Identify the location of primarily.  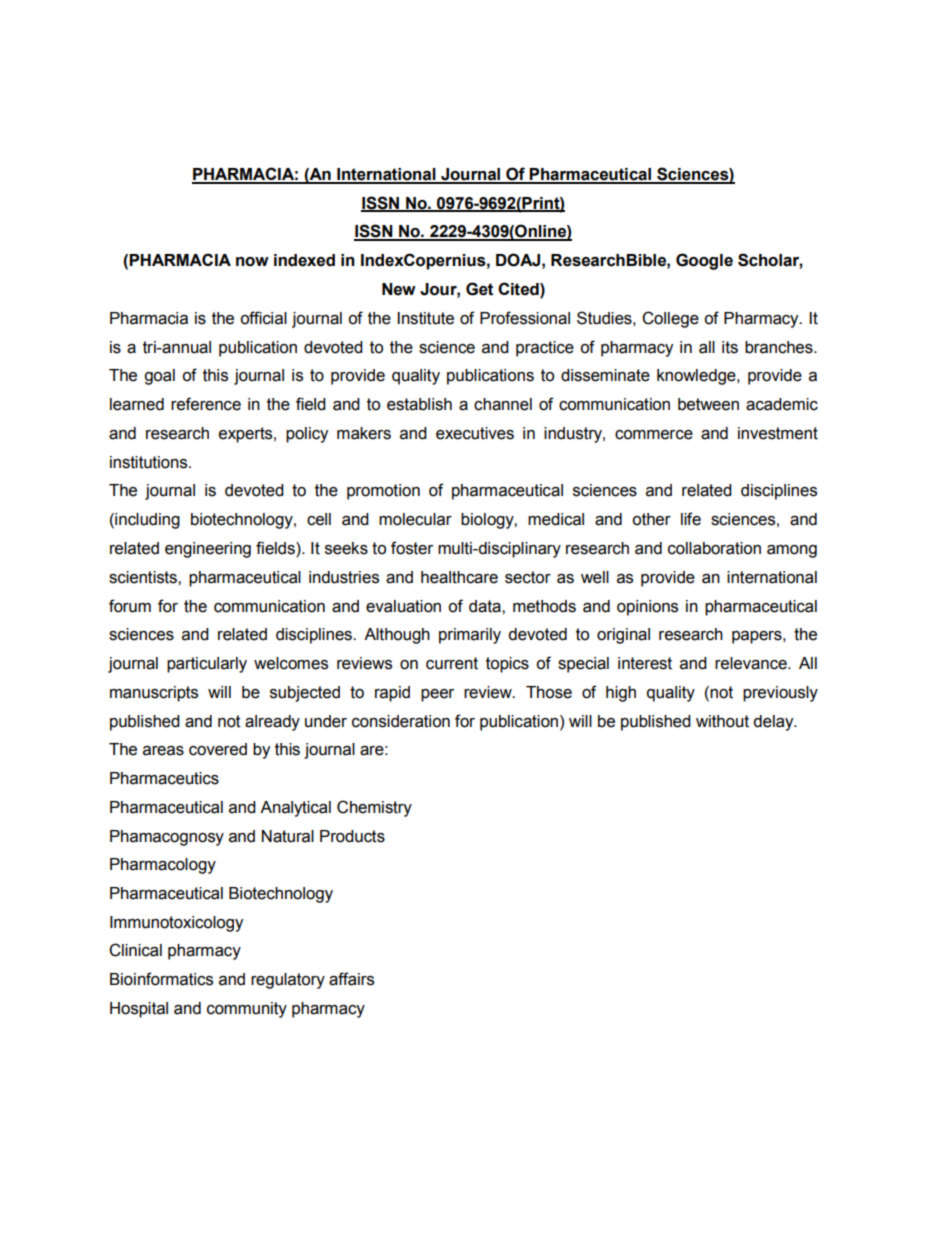
(470, 636).
